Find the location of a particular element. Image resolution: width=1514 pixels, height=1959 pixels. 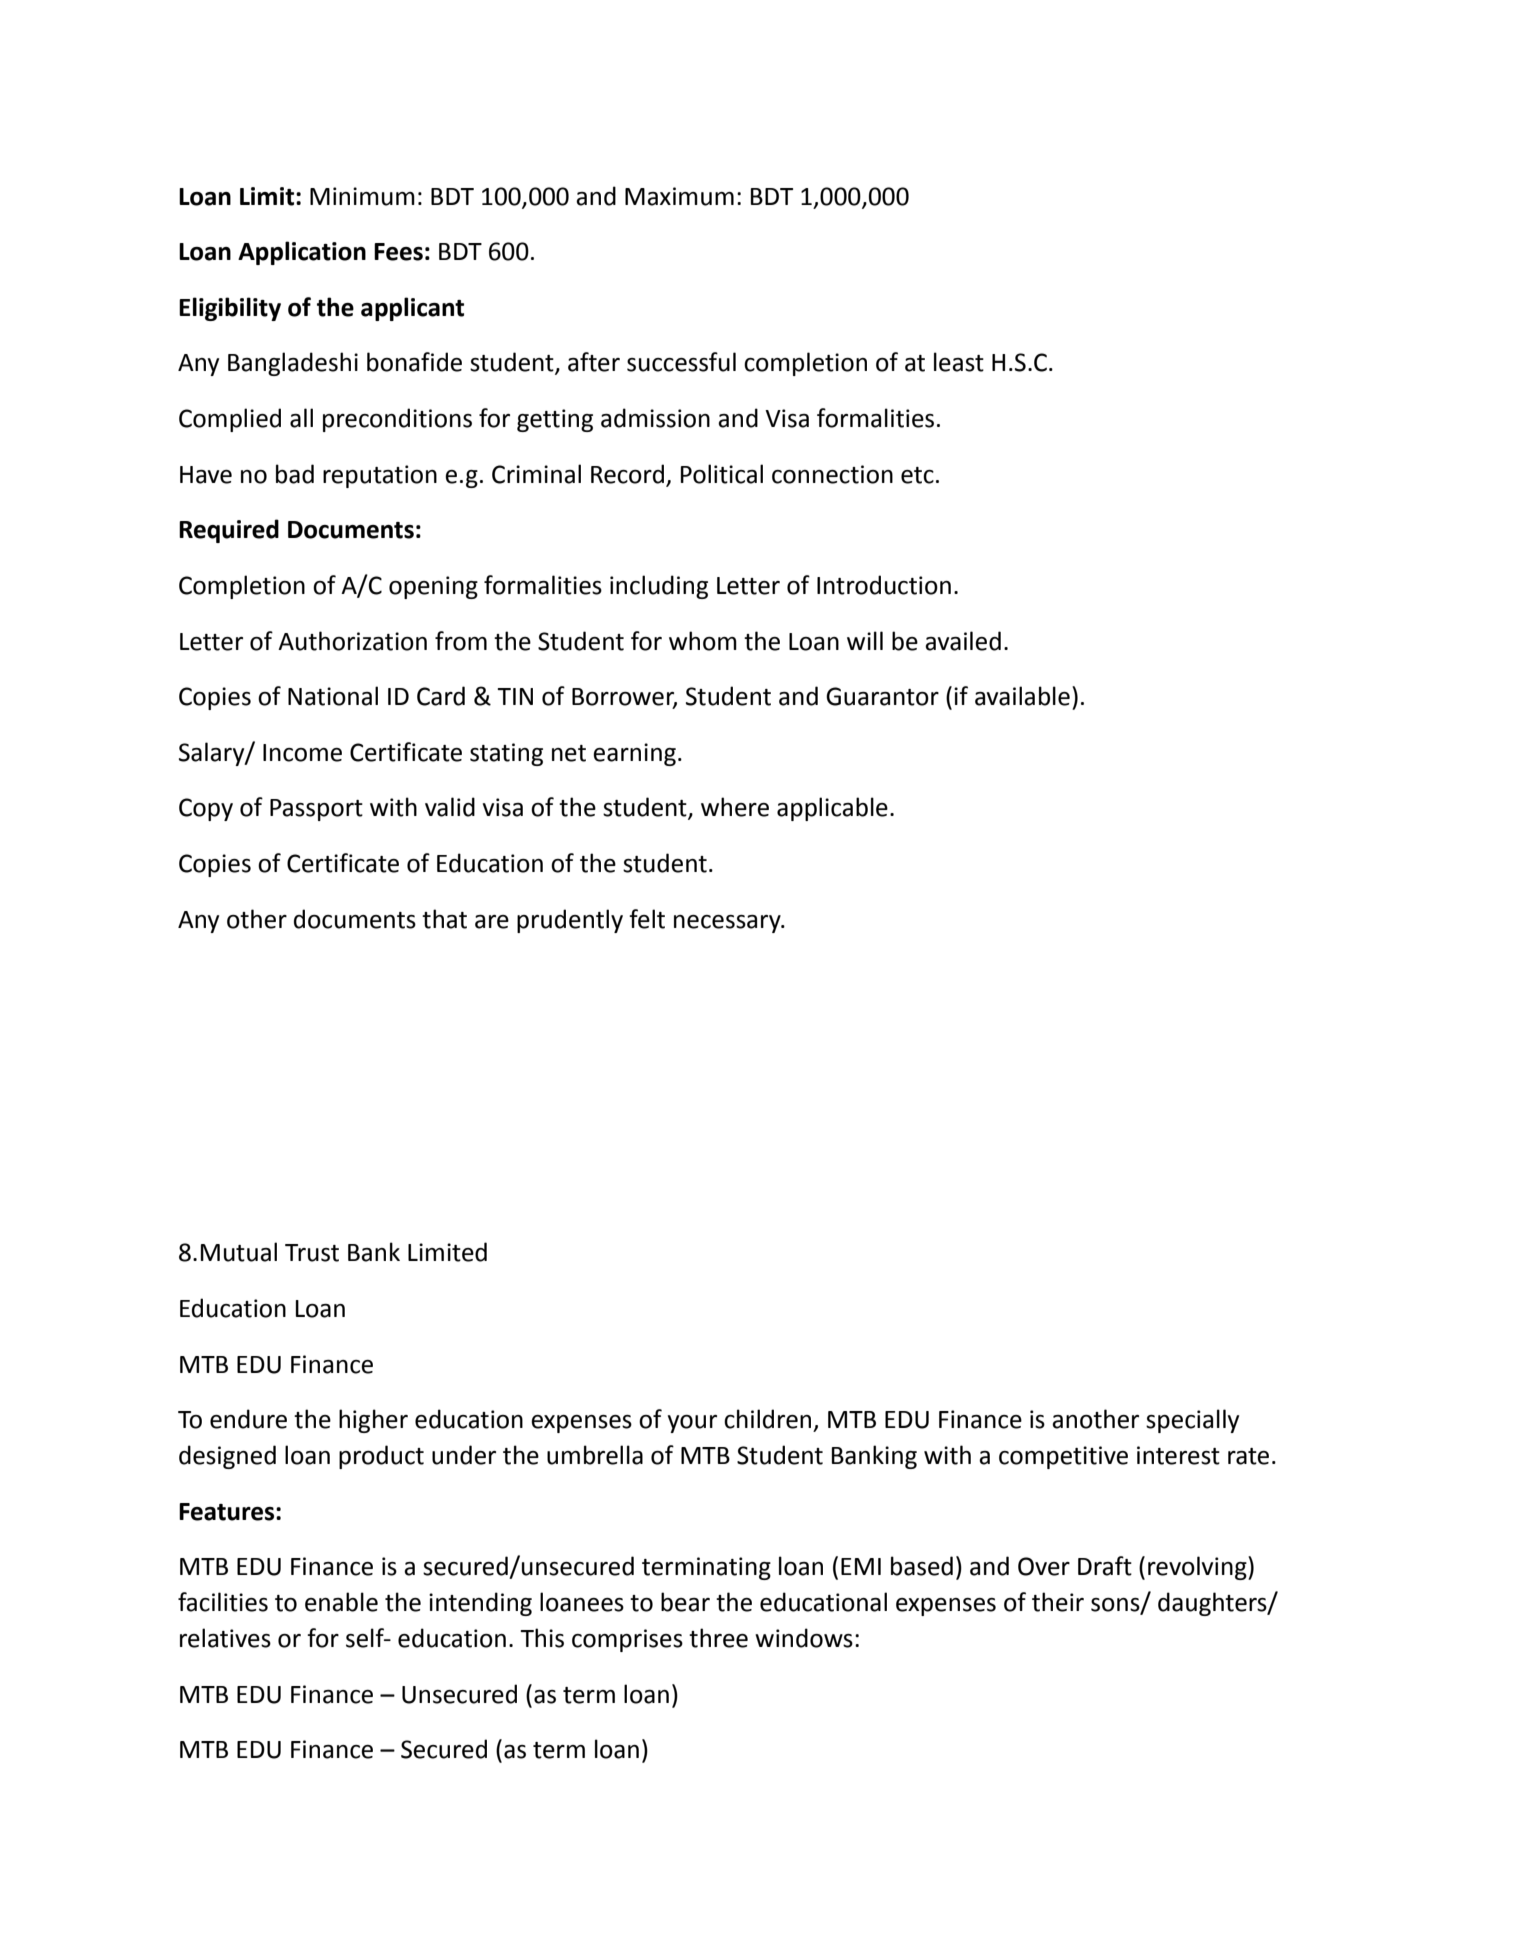

Draft is located at coordinates (1105, 1566).
